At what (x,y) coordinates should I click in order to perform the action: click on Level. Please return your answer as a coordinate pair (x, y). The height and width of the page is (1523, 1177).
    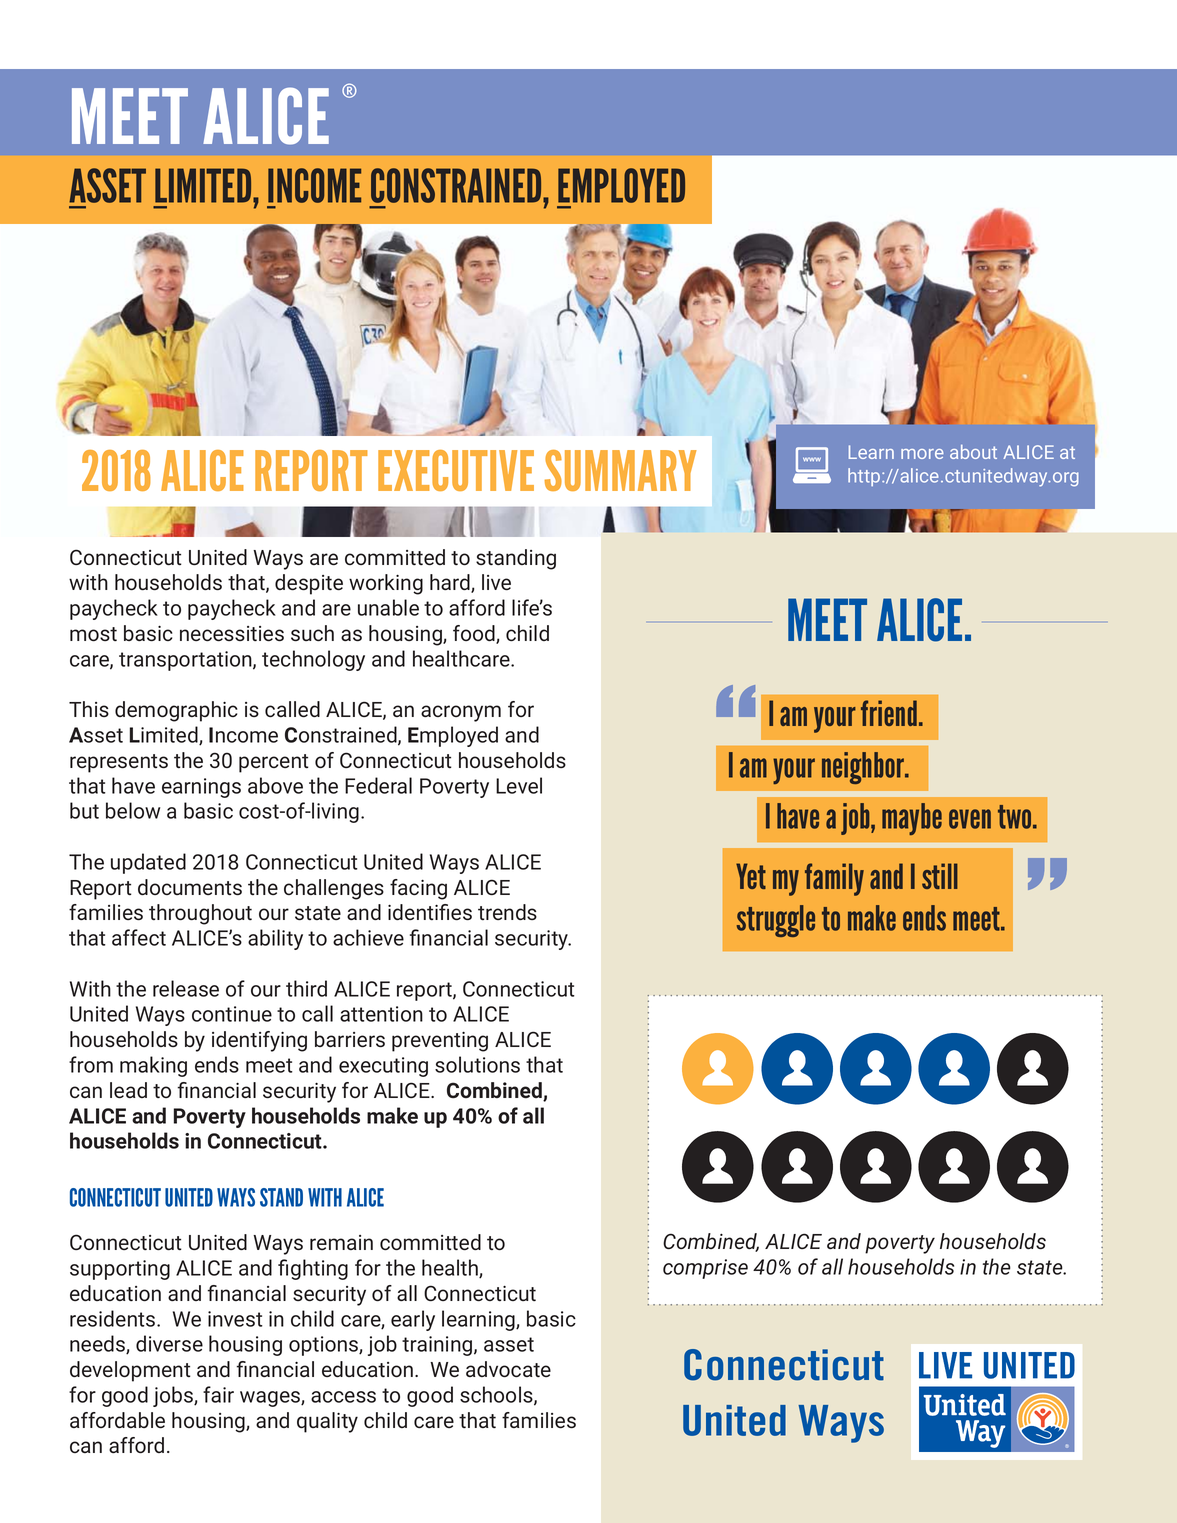
    Looking at the image, I should click on (519, 785).
